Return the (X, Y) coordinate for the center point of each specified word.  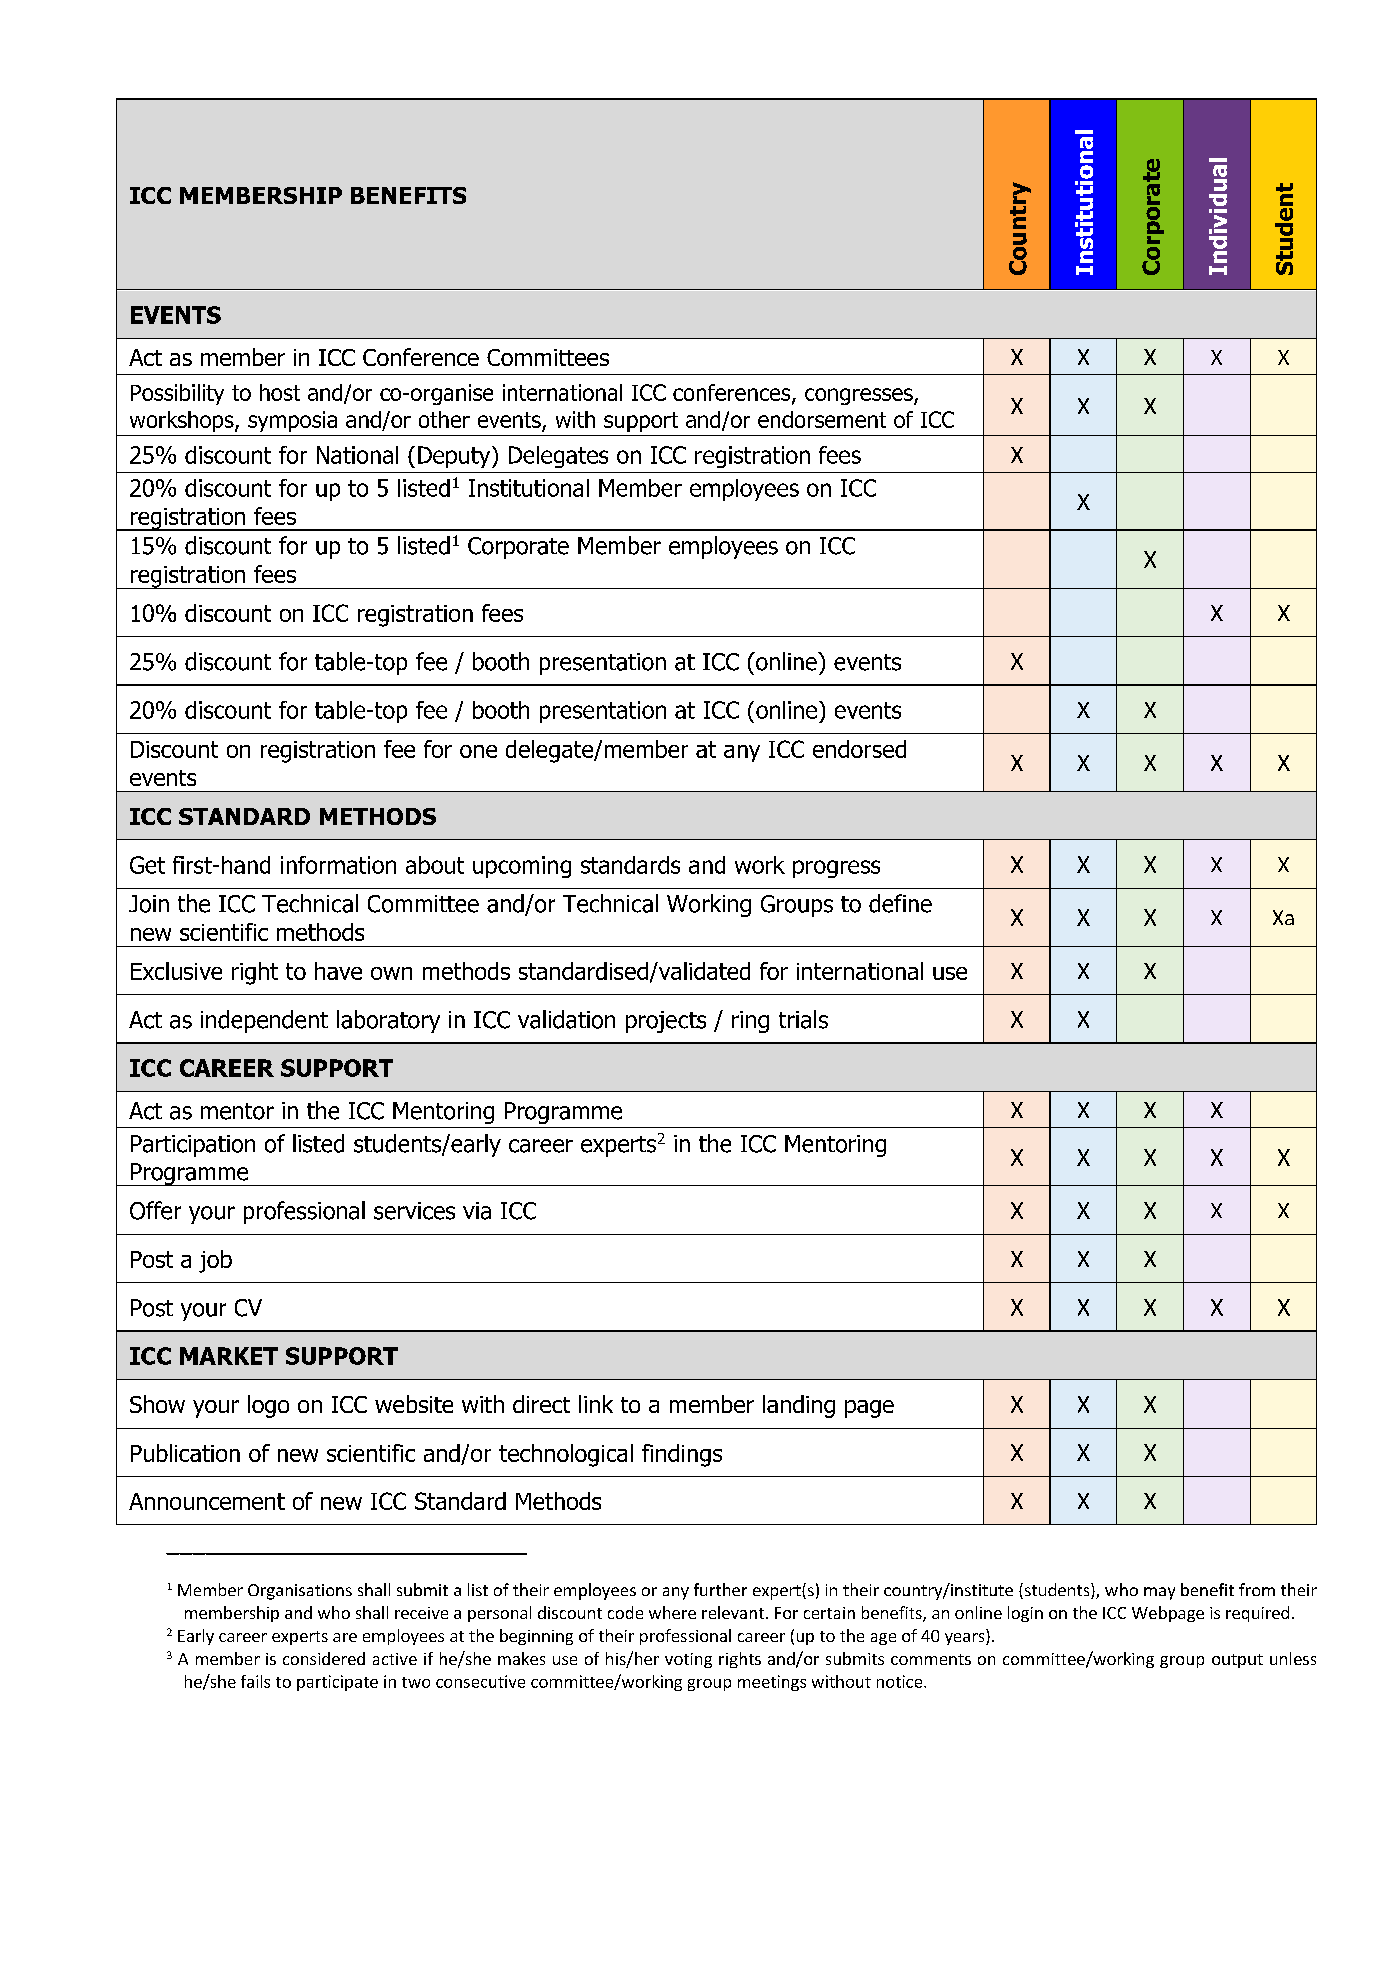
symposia (292, 421)
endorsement (822, 419)
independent (264, 1021)
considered (324, 1658)
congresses (860, 396)
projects (666, 1022)
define (900, 903)
